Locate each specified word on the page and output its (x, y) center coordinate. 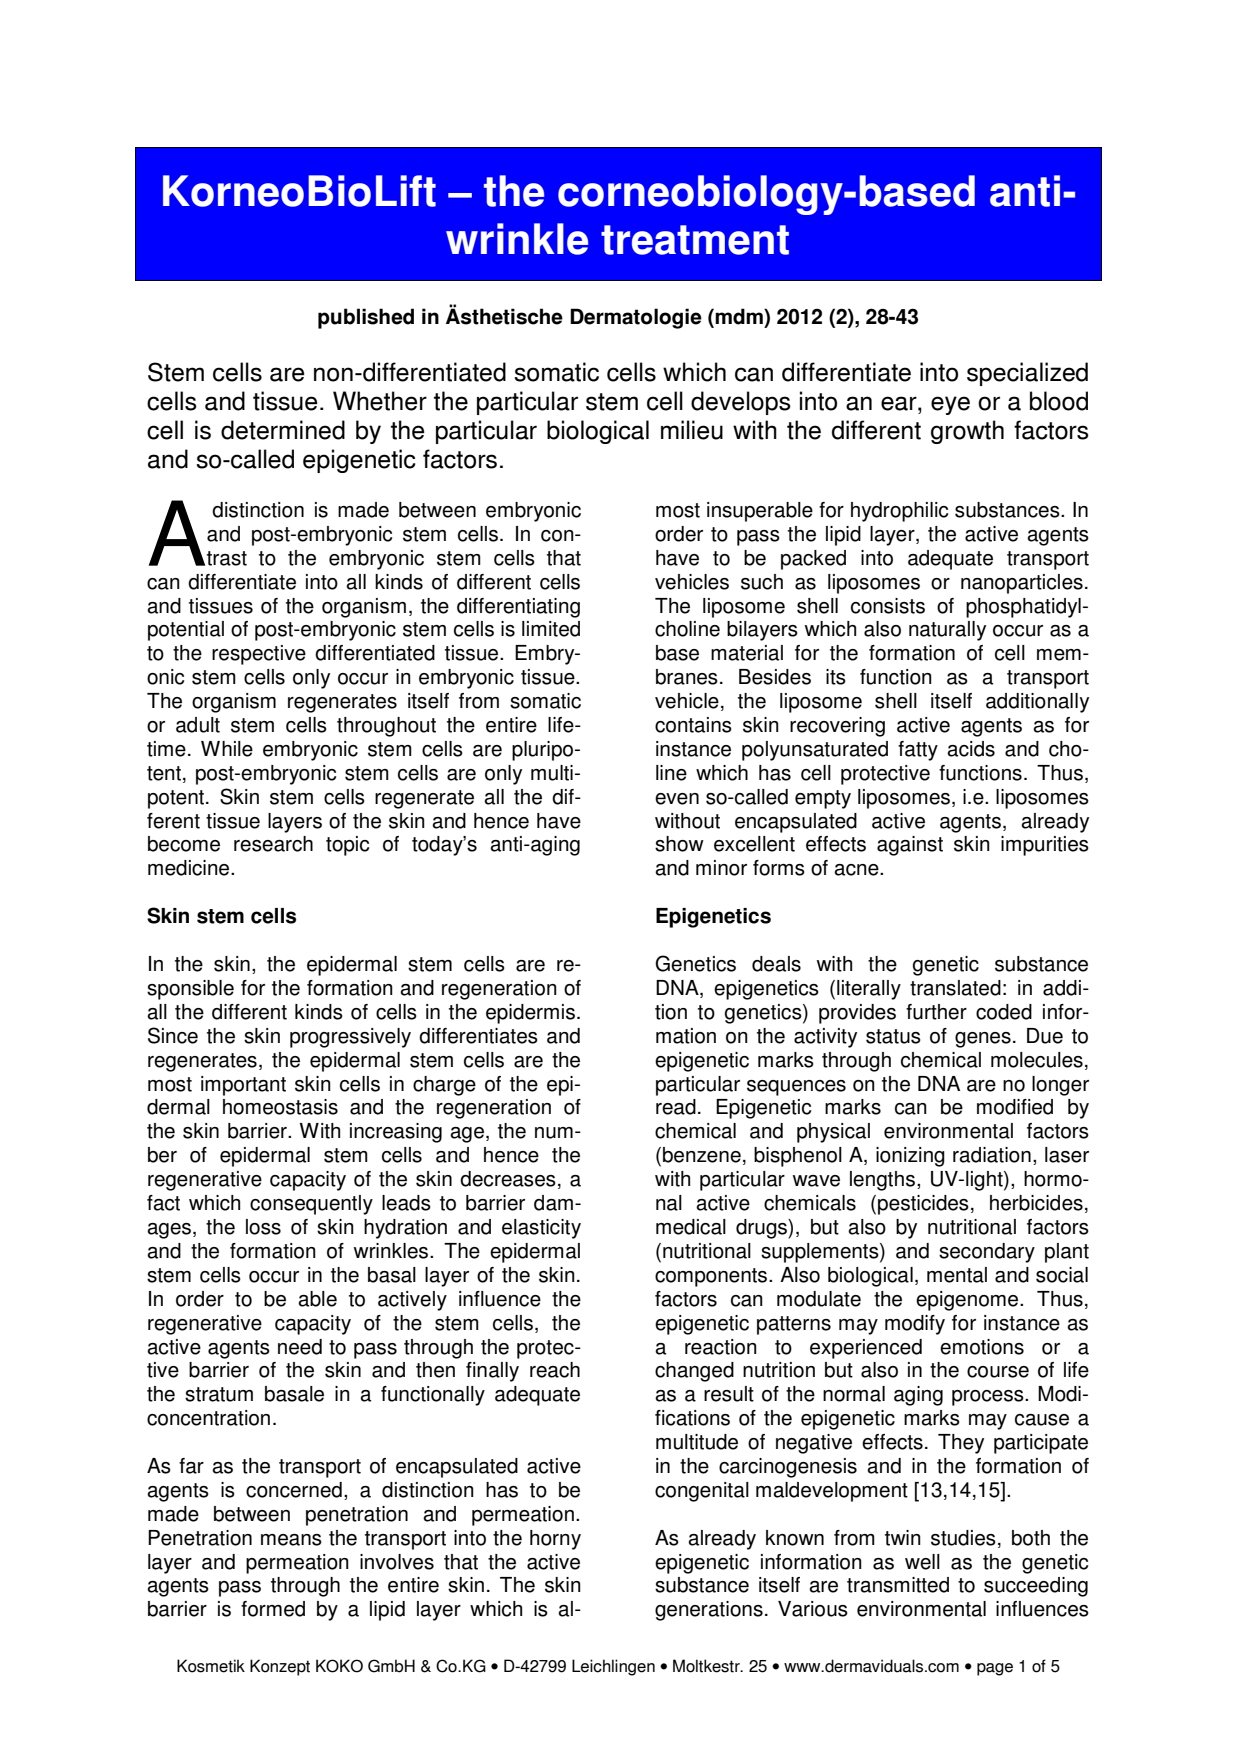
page (995, 1669)
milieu (692, 430)
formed (273, 1609)
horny (555, 1540)
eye (950, 405)
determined (283, 430)
